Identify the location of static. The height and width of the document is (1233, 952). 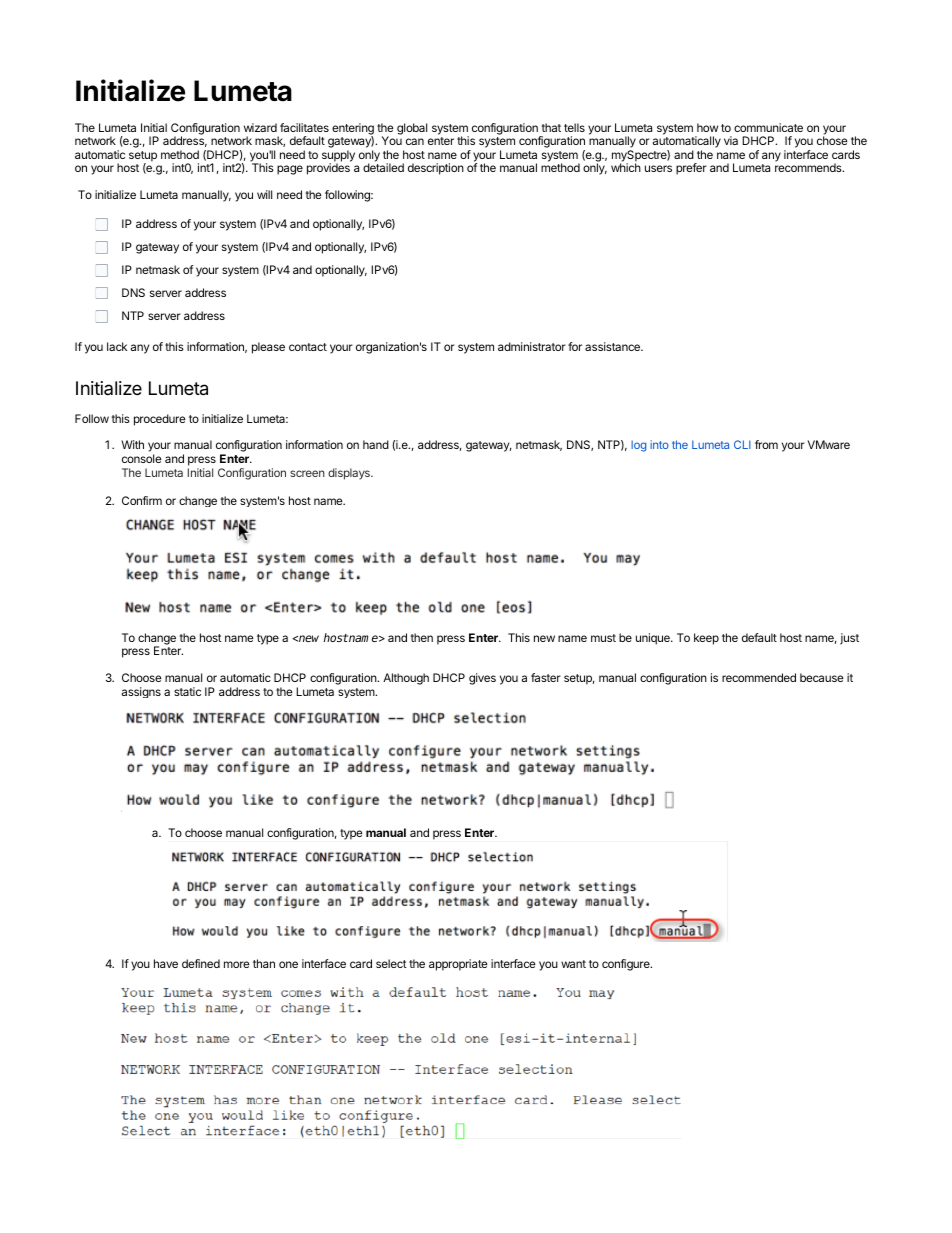
(187, 691).
